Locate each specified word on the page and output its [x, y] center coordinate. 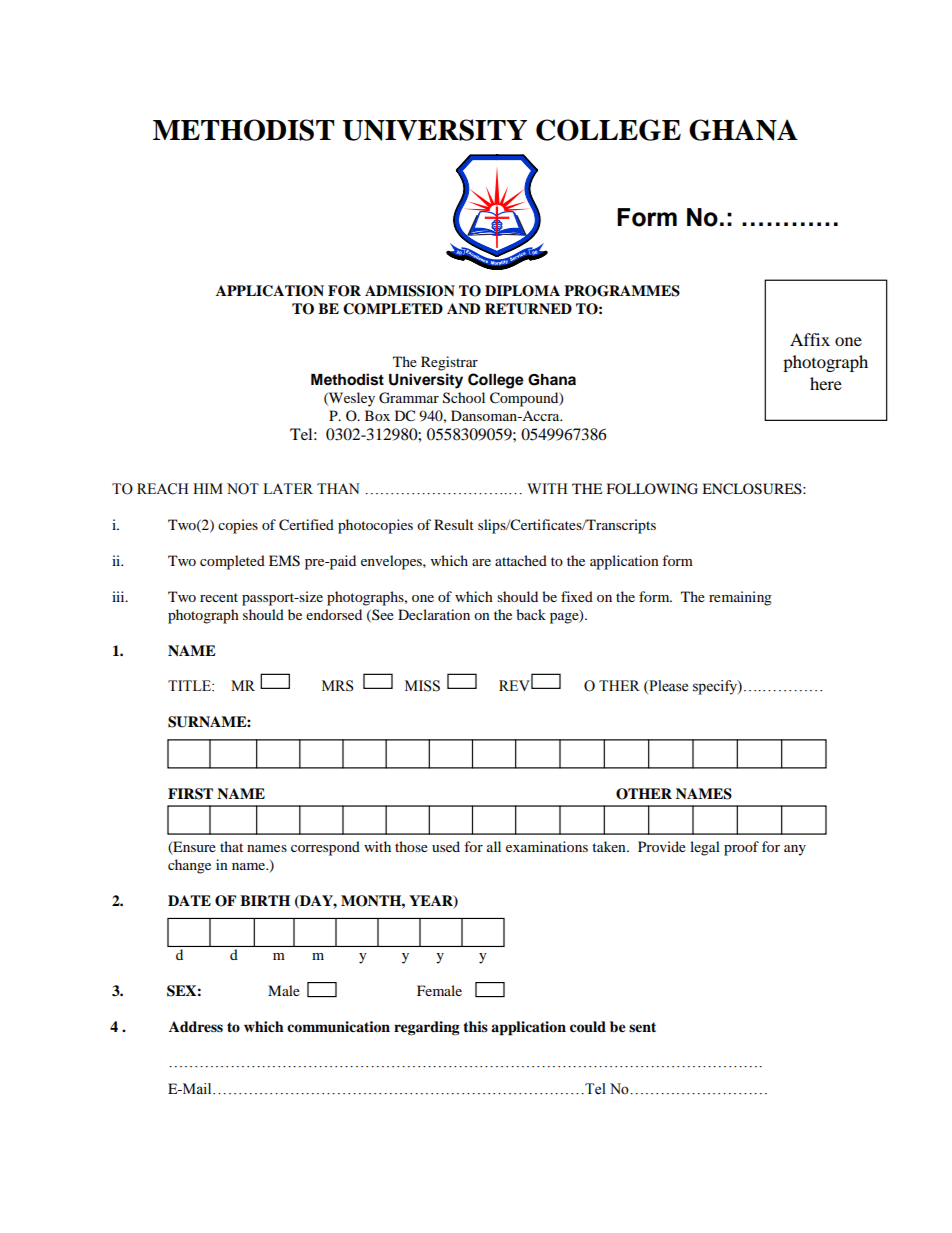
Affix [810, 339]
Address [196, 1027]
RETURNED [528, 309]
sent [642, 1027]
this [475, 1026]
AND [463, 308]
